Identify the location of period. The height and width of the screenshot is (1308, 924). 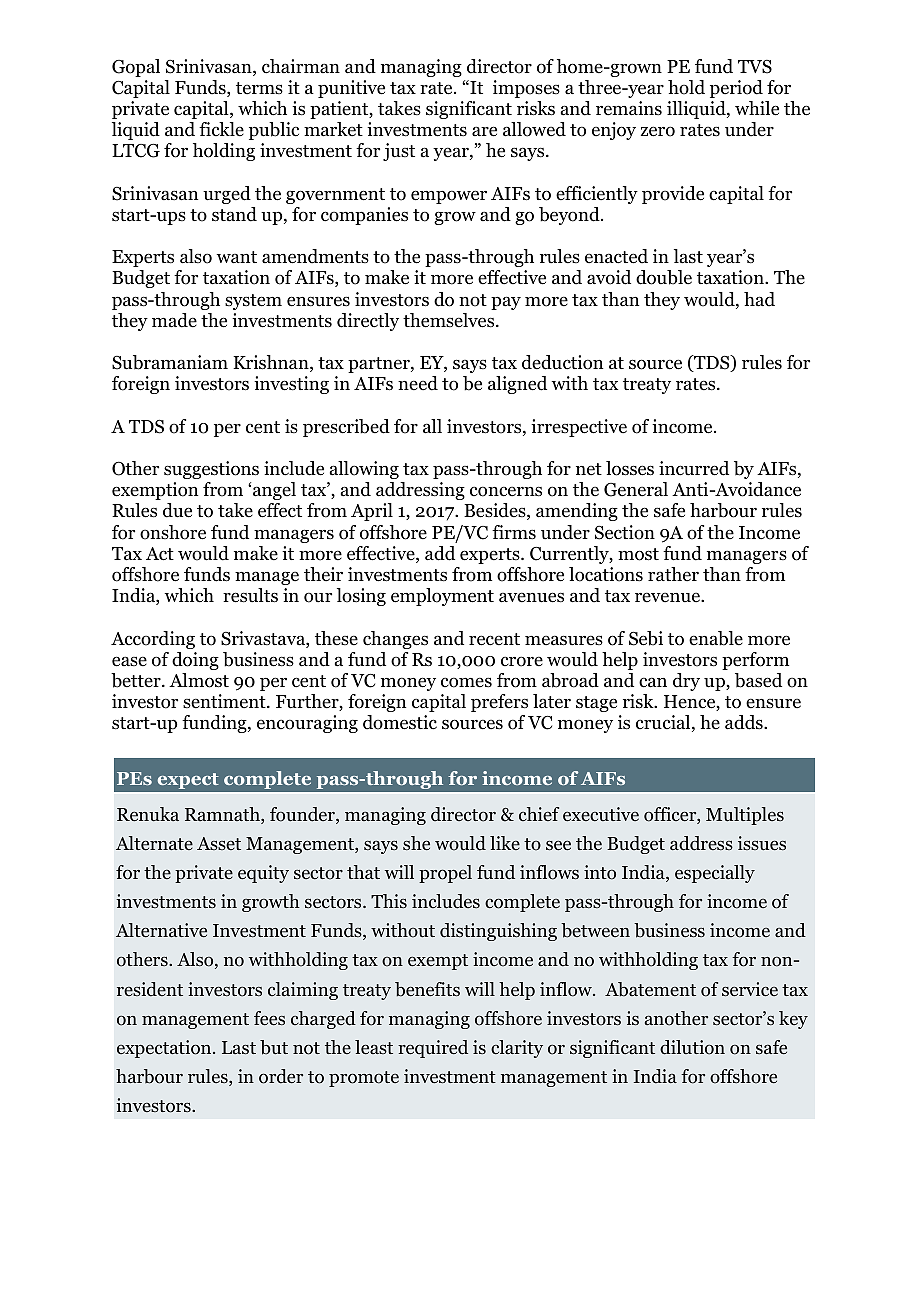
(736, 89).
